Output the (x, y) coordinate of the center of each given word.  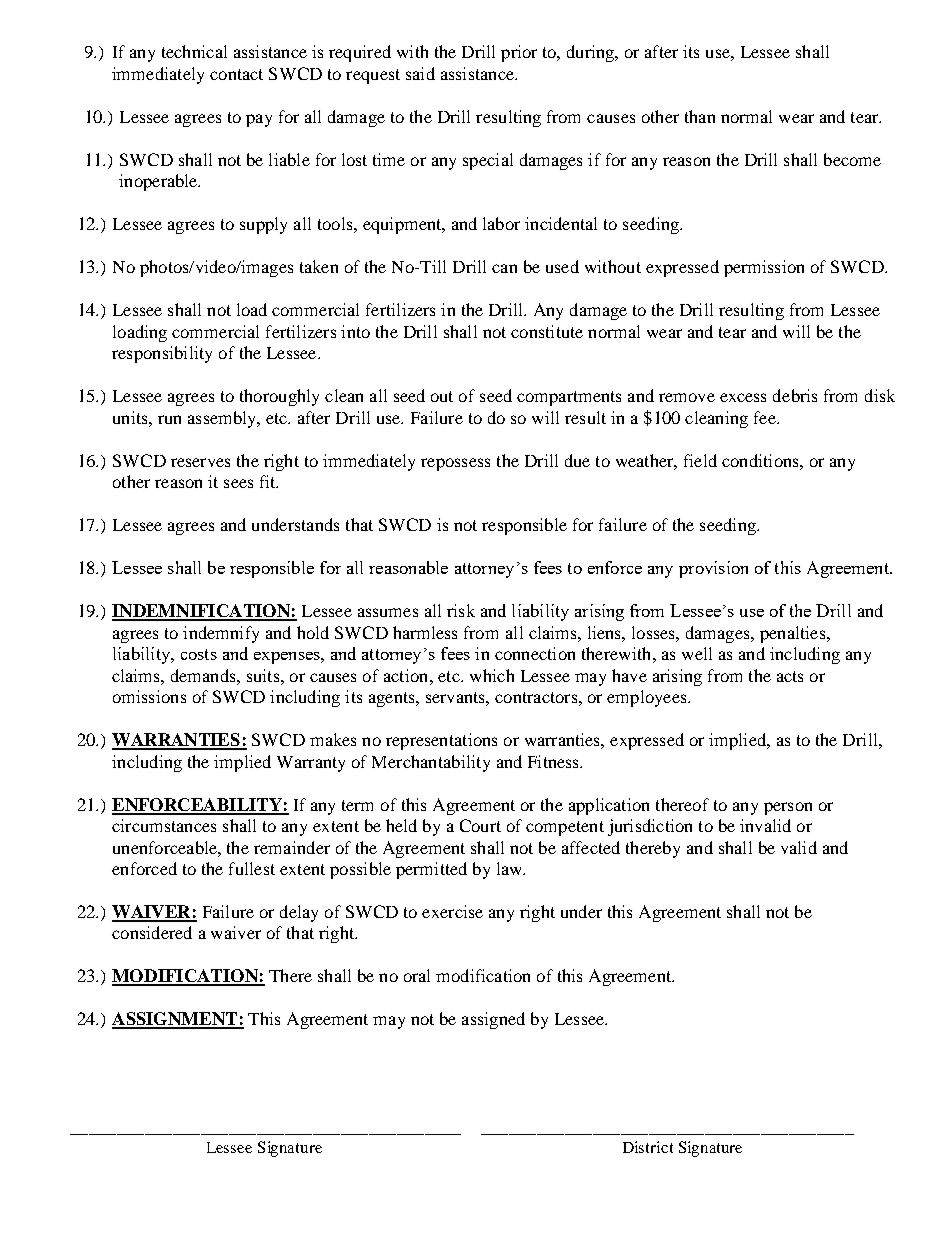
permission (764, 268)
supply (263, 225)
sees (238, 483)
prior (519, 53)
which (492, 675)
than (700, 116)
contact (236, 74)
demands (204, 675)
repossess (455, 464)
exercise (452, 911)
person (788, 808)
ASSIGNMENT (175, 1020)
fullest (252, 868)
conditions (761, 460)
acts (790, 676)
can (504, 268)
